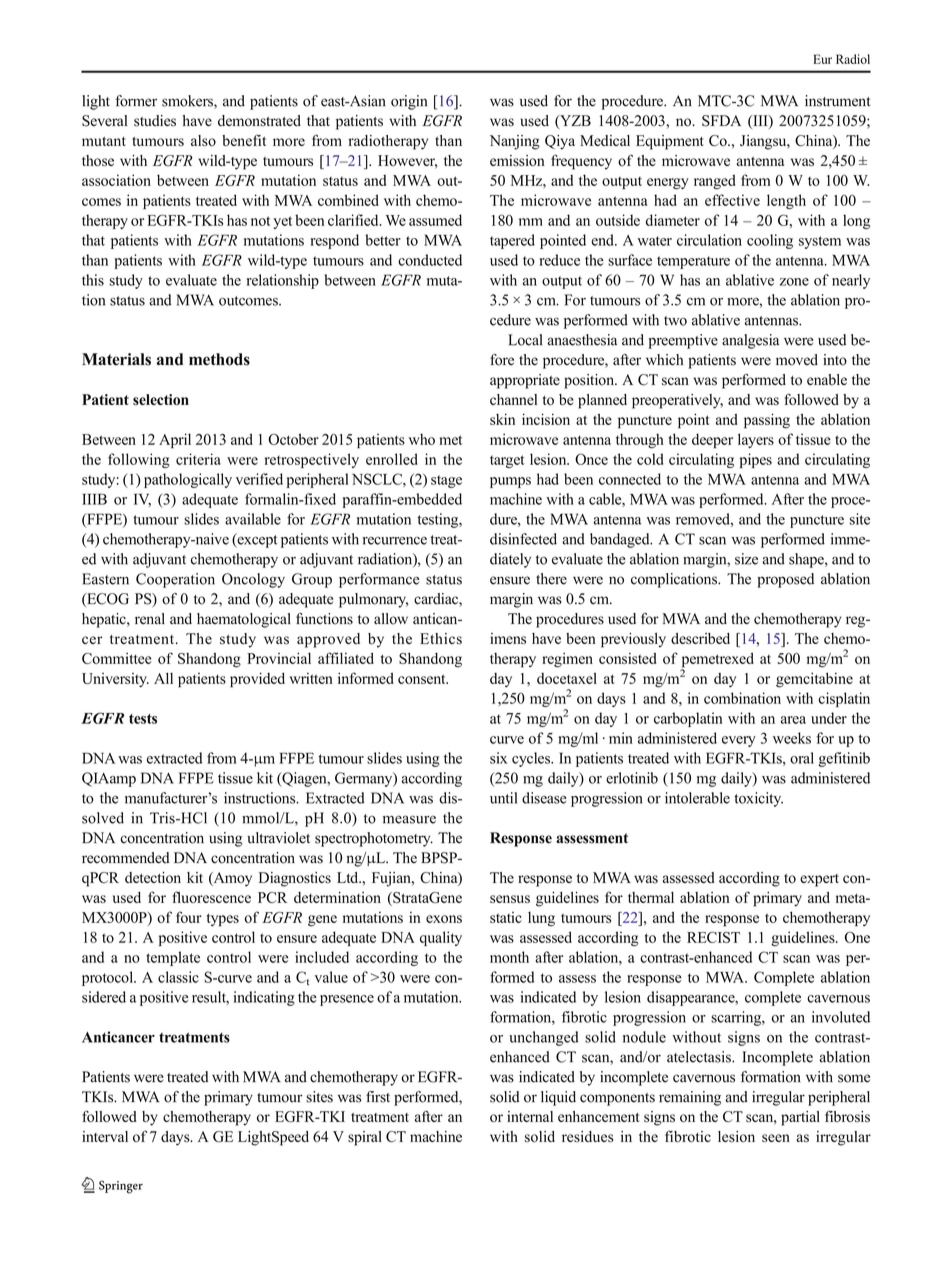  What do you see at coordinates (502, 419) in the image?
I see `skin` at bounding box center [502, 419].
